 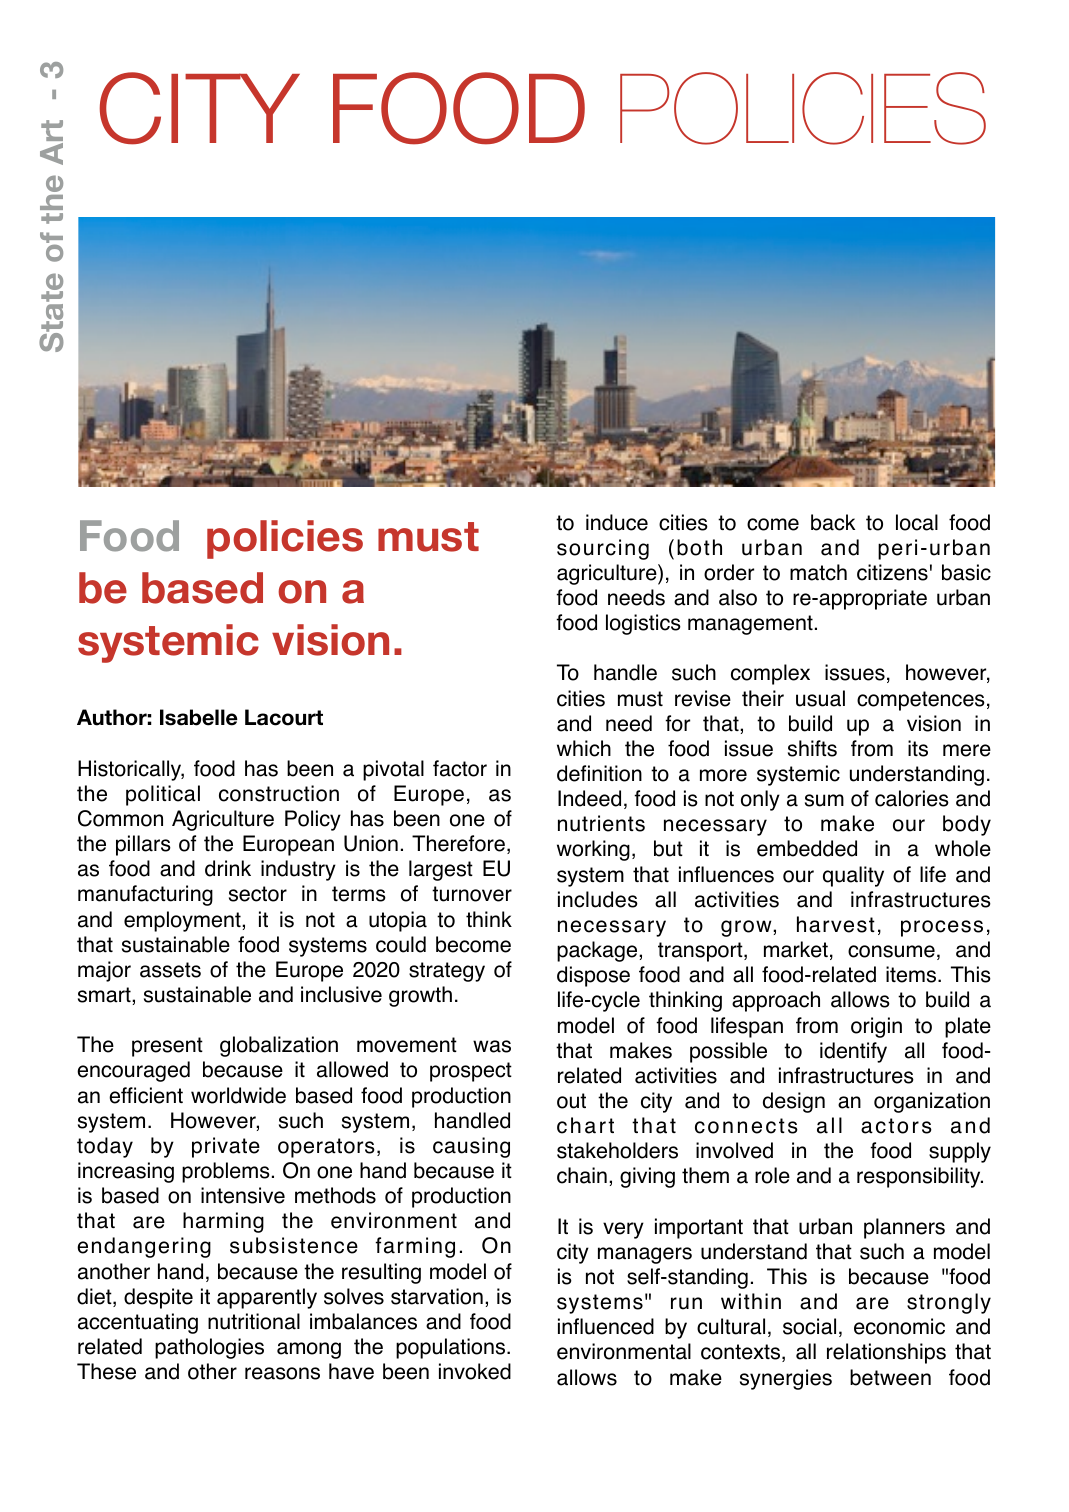 I want to click on political, so click(x=163, y=795).
